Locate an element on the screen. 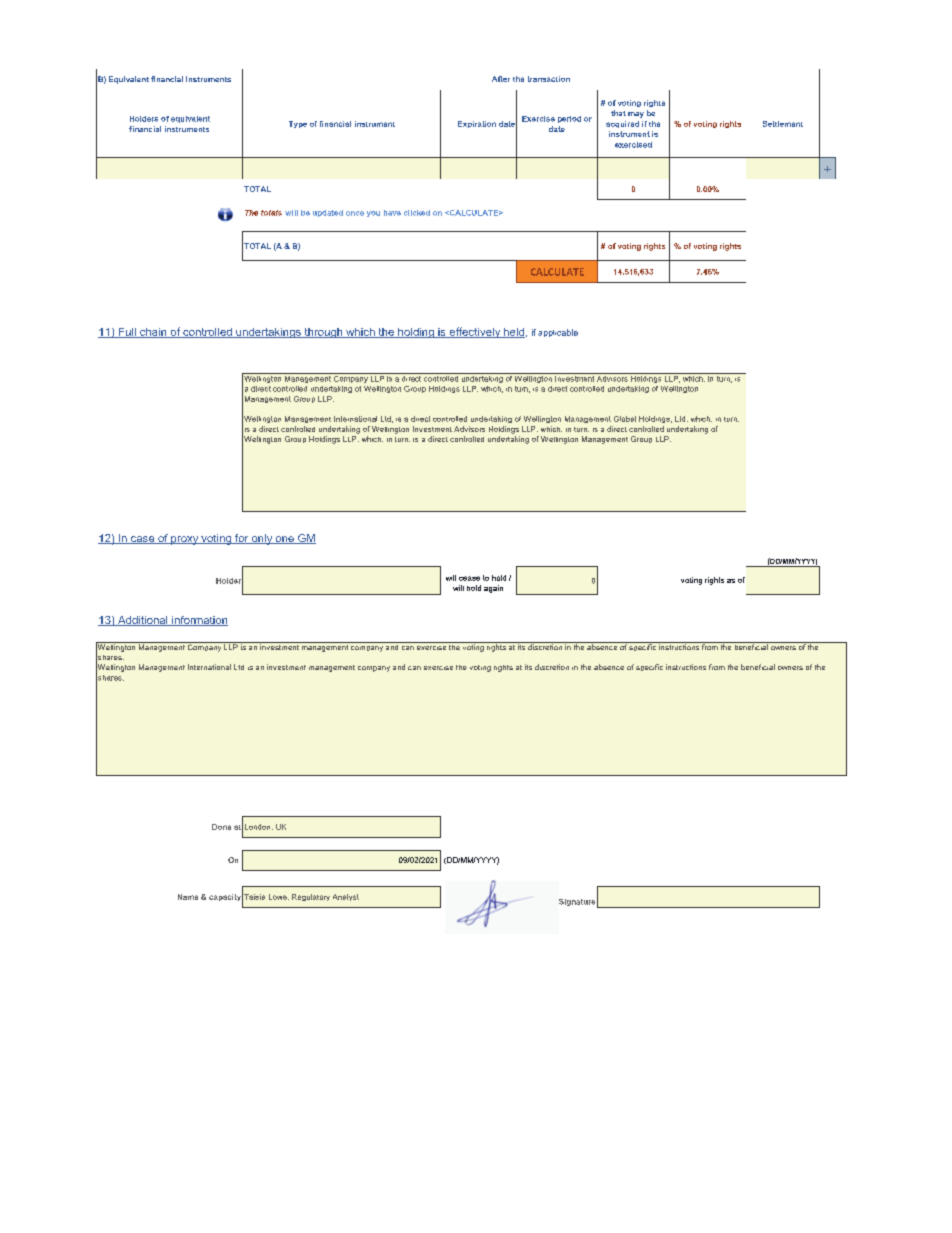  may is located at coordinates (636, 115).
